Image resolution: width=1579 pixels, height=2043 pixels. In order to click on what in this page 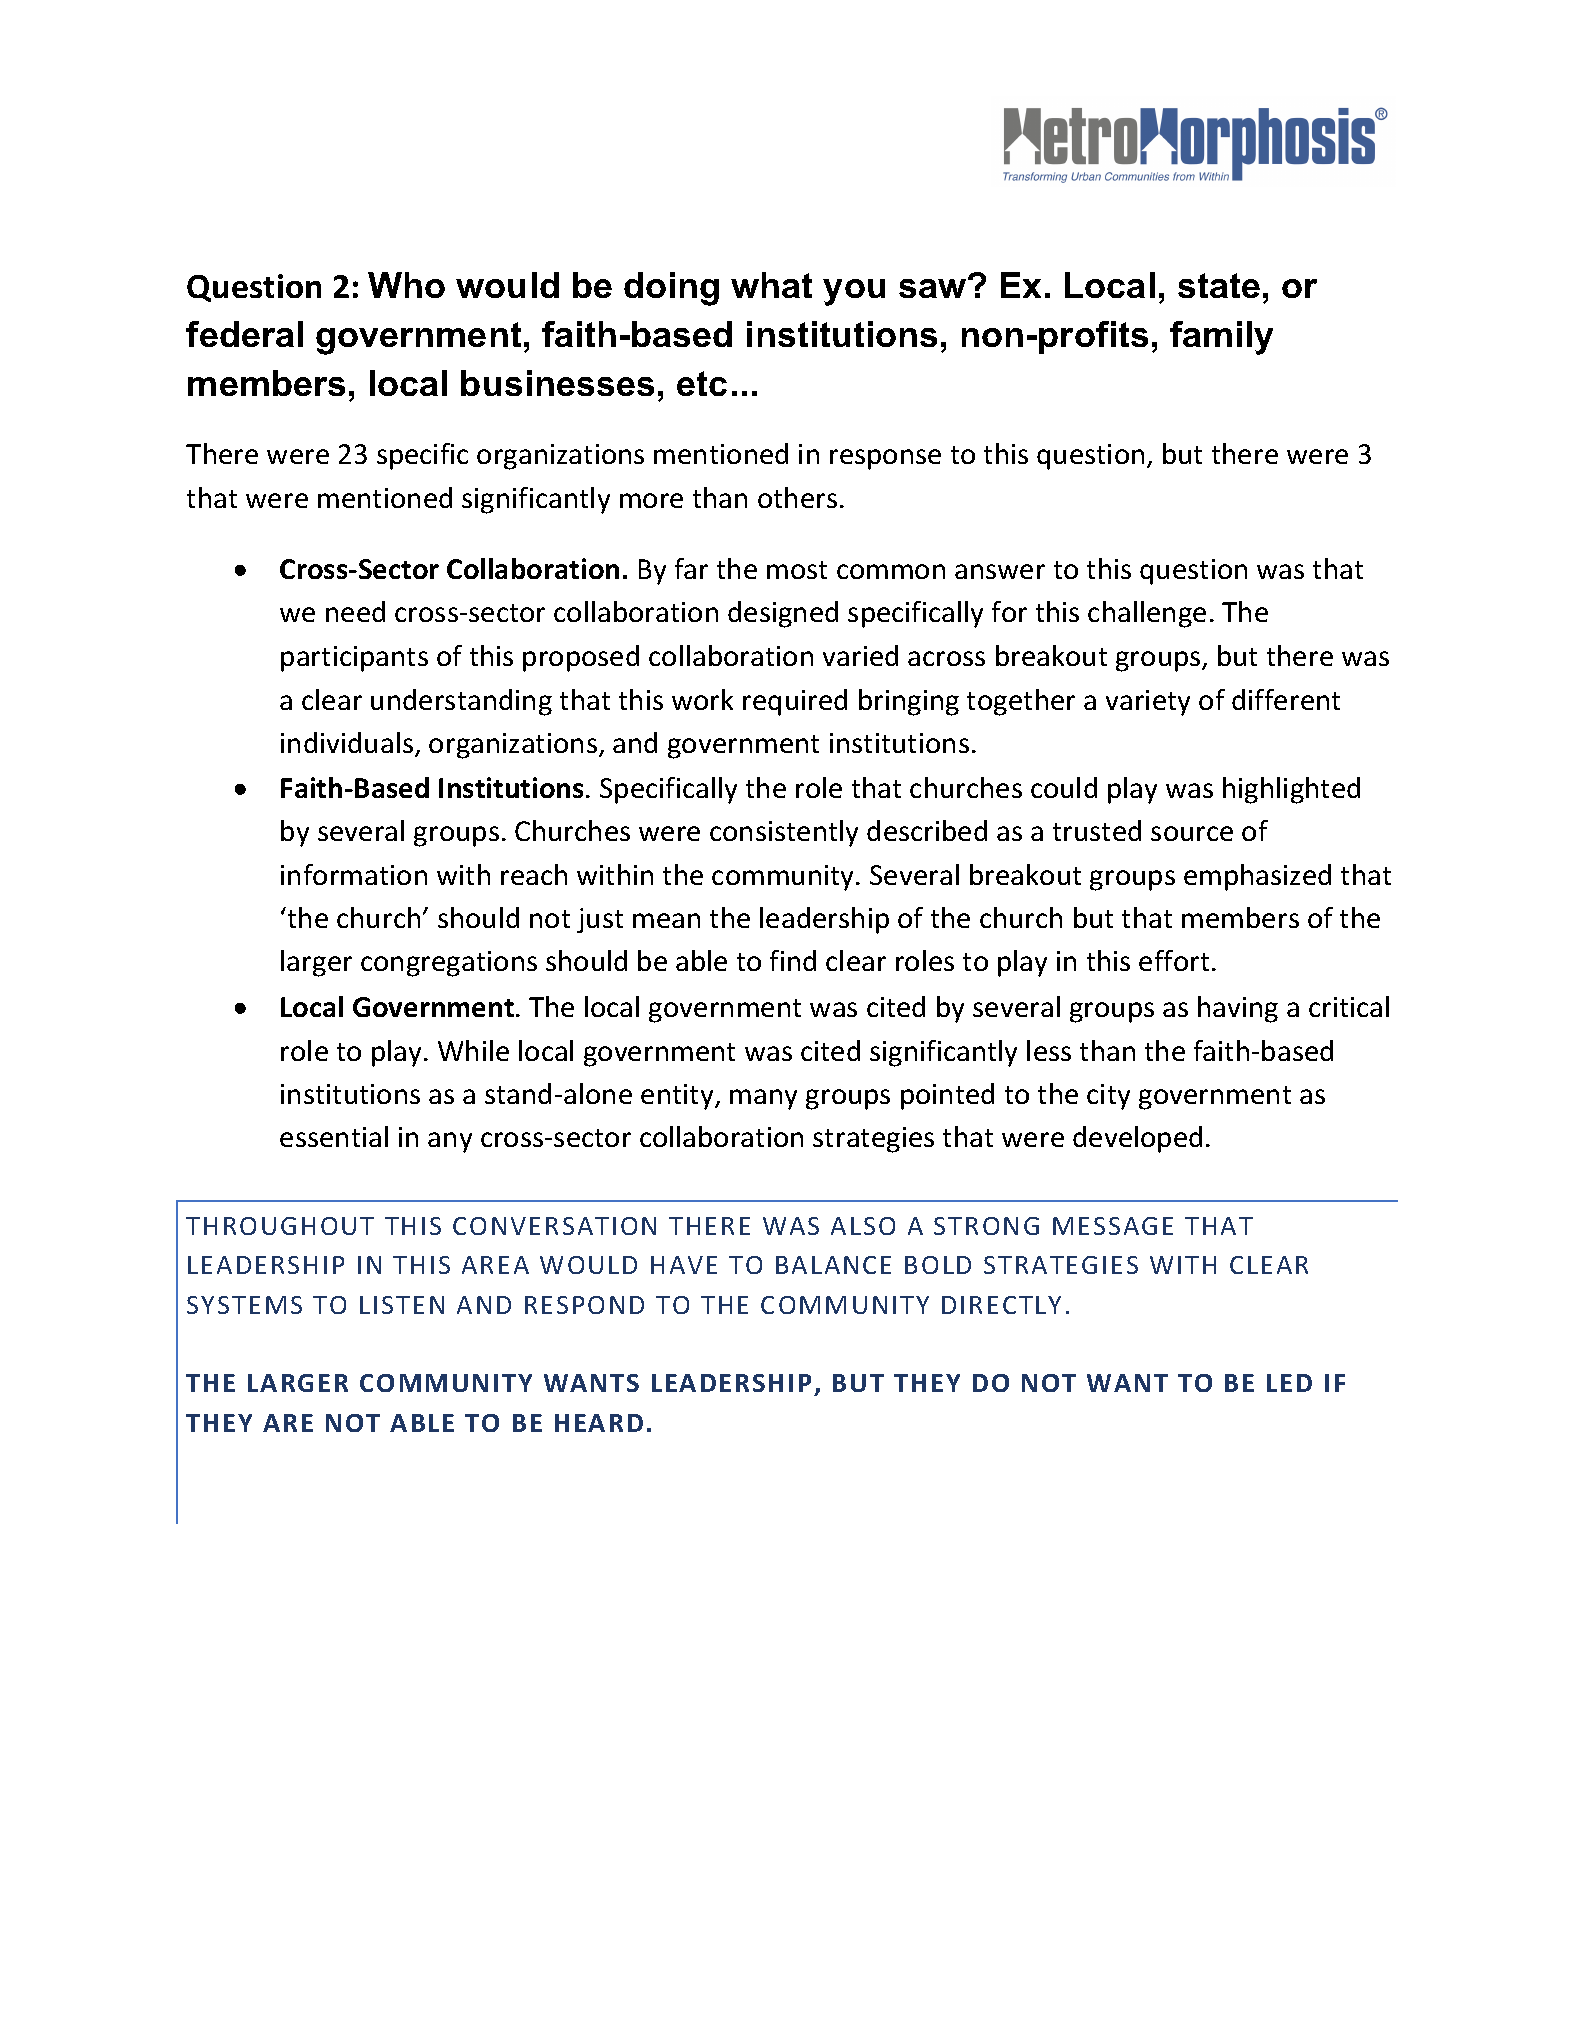, I will do `click(771, 285)`.
